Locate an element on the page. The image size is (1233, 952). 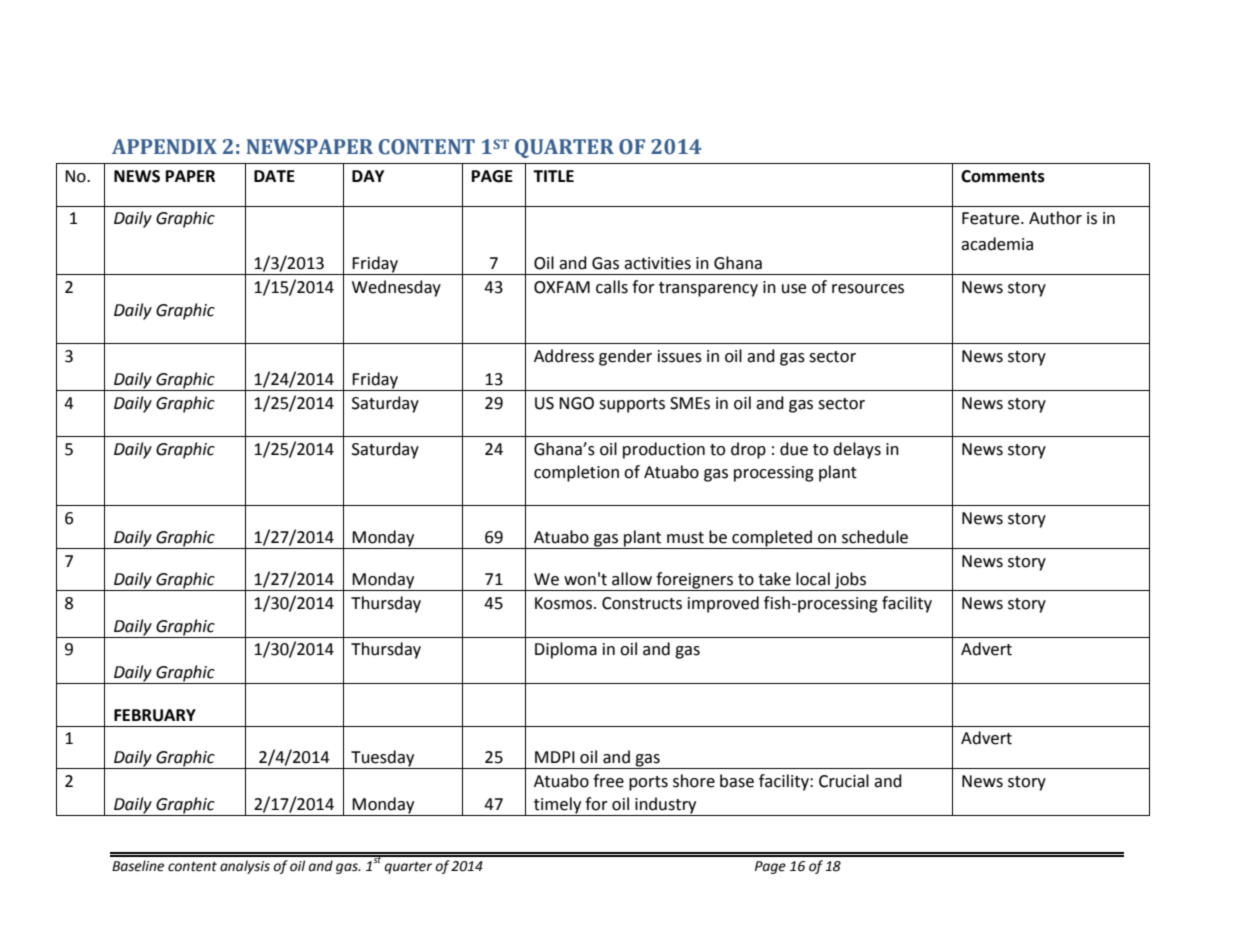
delays is located at coordinates (857, 450).
